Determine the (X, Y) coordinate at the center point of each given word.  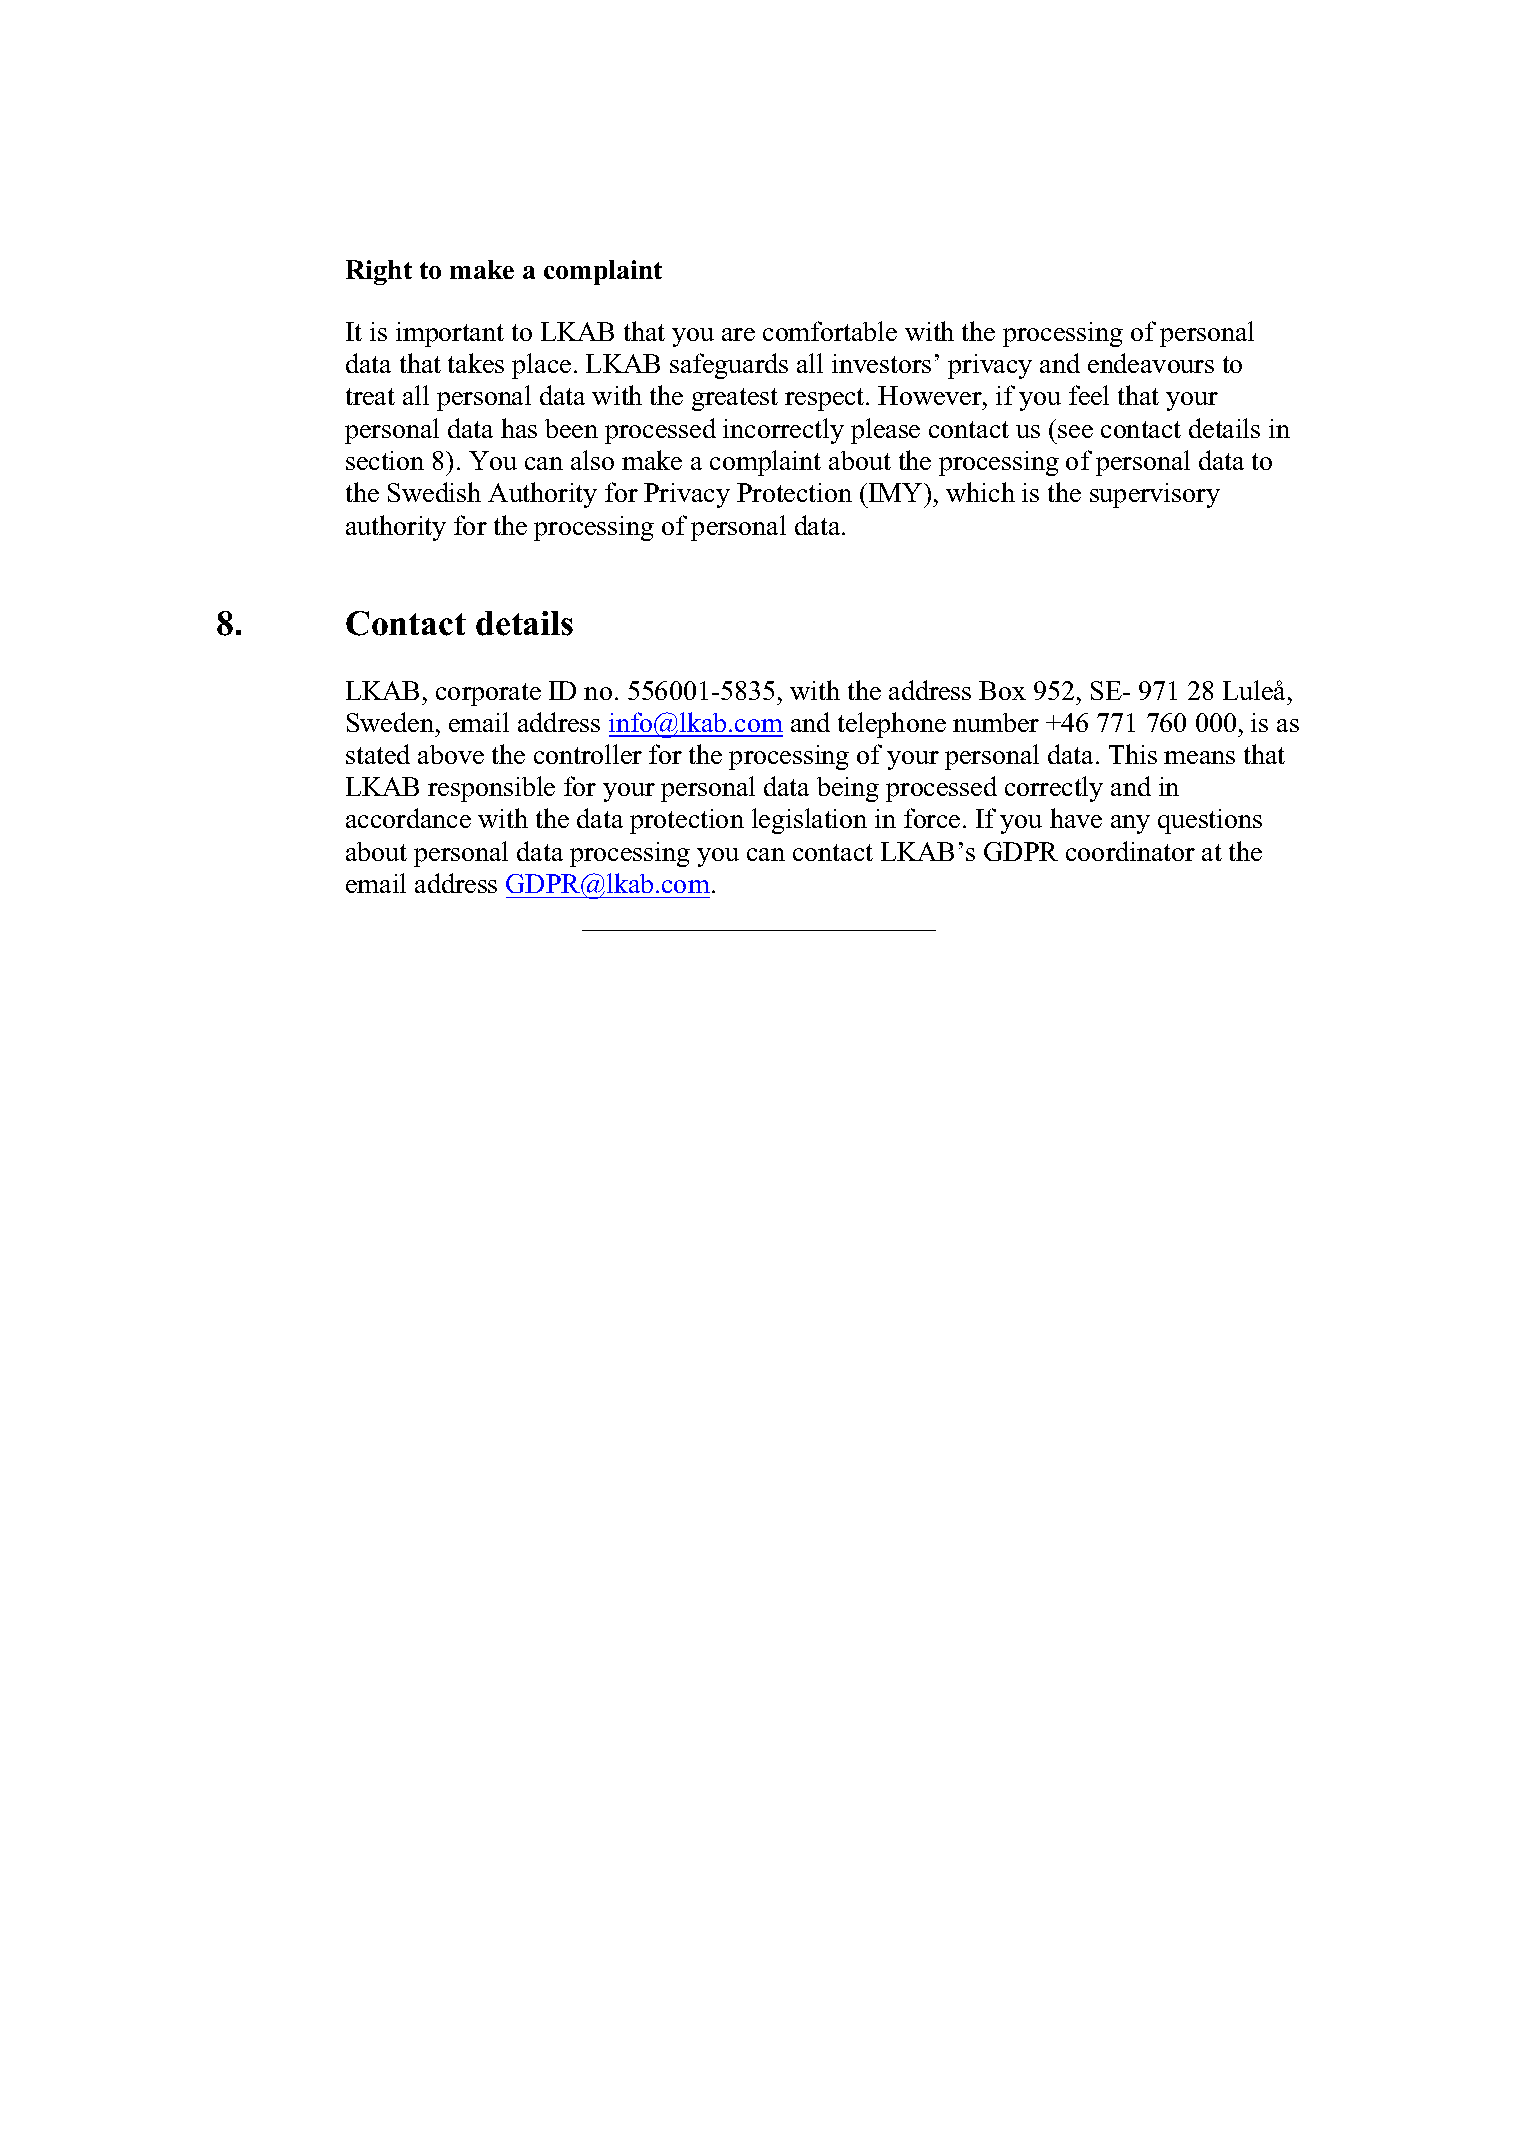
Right (379, 272)
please (885, 431)
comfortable (830, 331)
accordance (408, 818)
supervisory (1155, 495)
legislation (809, 821)
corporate (488, 694)
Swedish (434, 492)
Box (1002, 690)
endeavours (1151, 363)
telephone (892, 725)
